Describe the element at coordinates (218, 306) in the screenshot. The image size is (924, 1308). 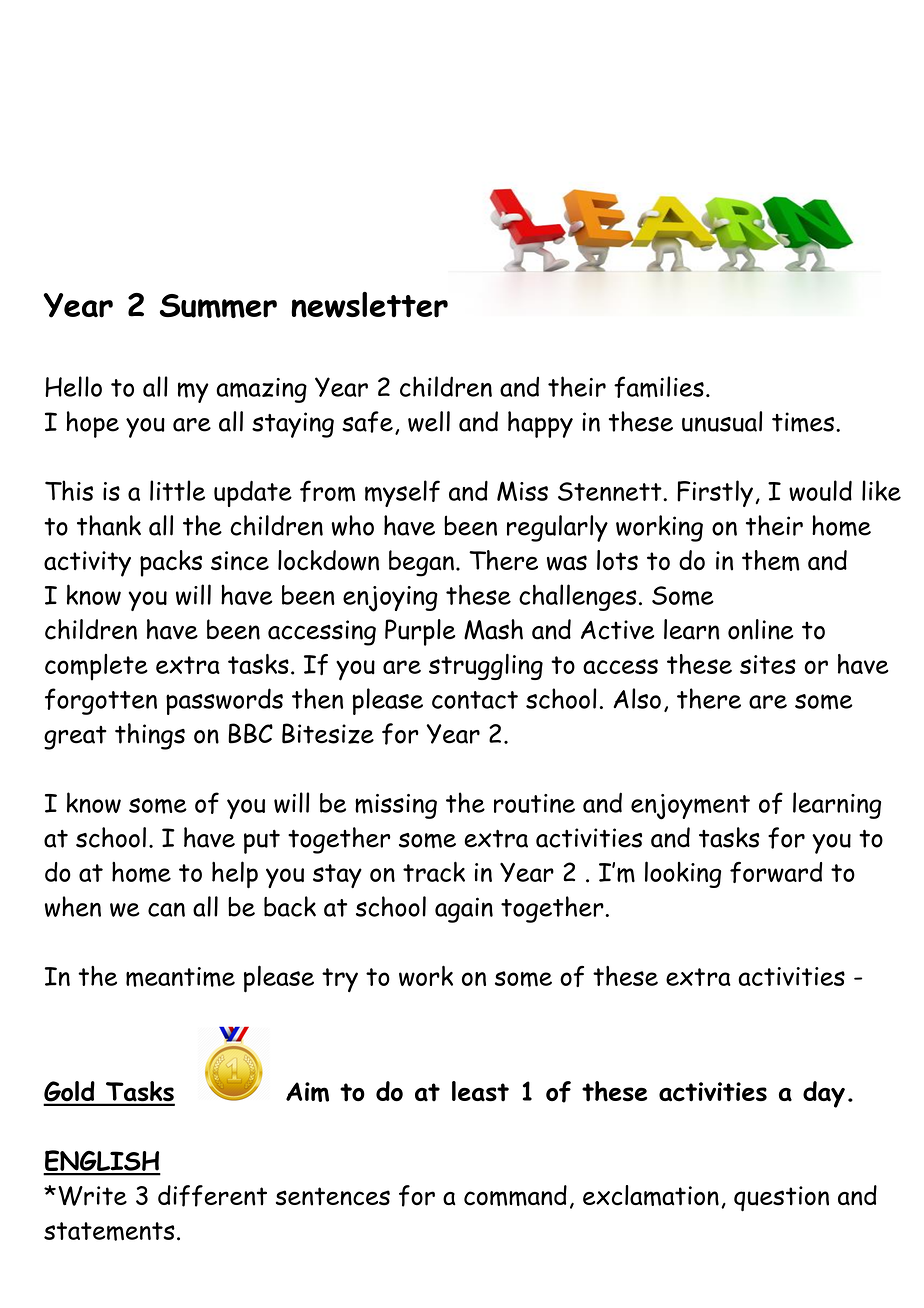
I see `Summer` at that location.
